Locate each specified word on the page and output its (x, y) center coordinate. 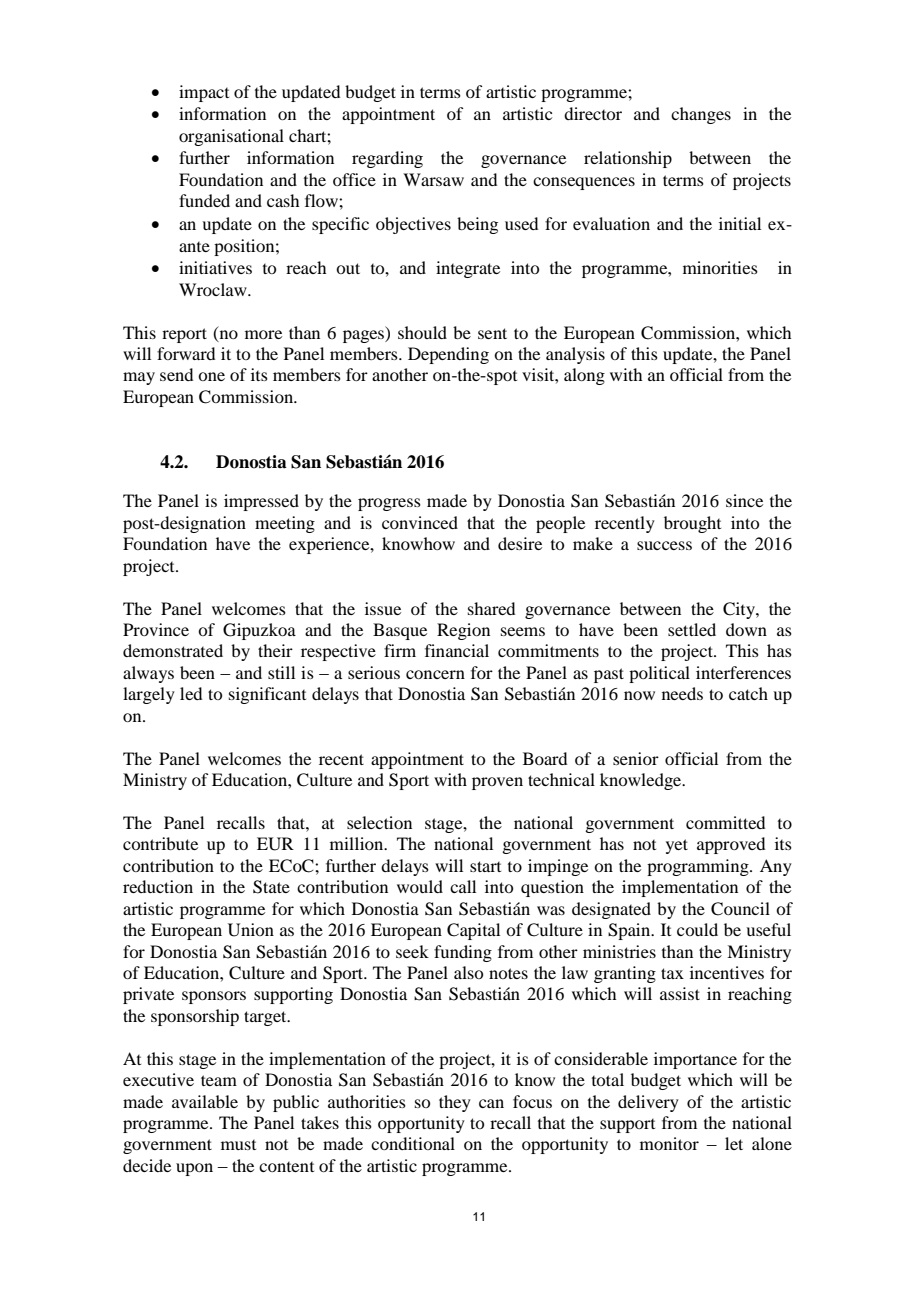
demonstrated (173, 650)
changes (701, 115)
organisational (231, 137)
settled (692, 629)
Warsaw (433, 179)
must (238, 1145)
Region (463, 631)
